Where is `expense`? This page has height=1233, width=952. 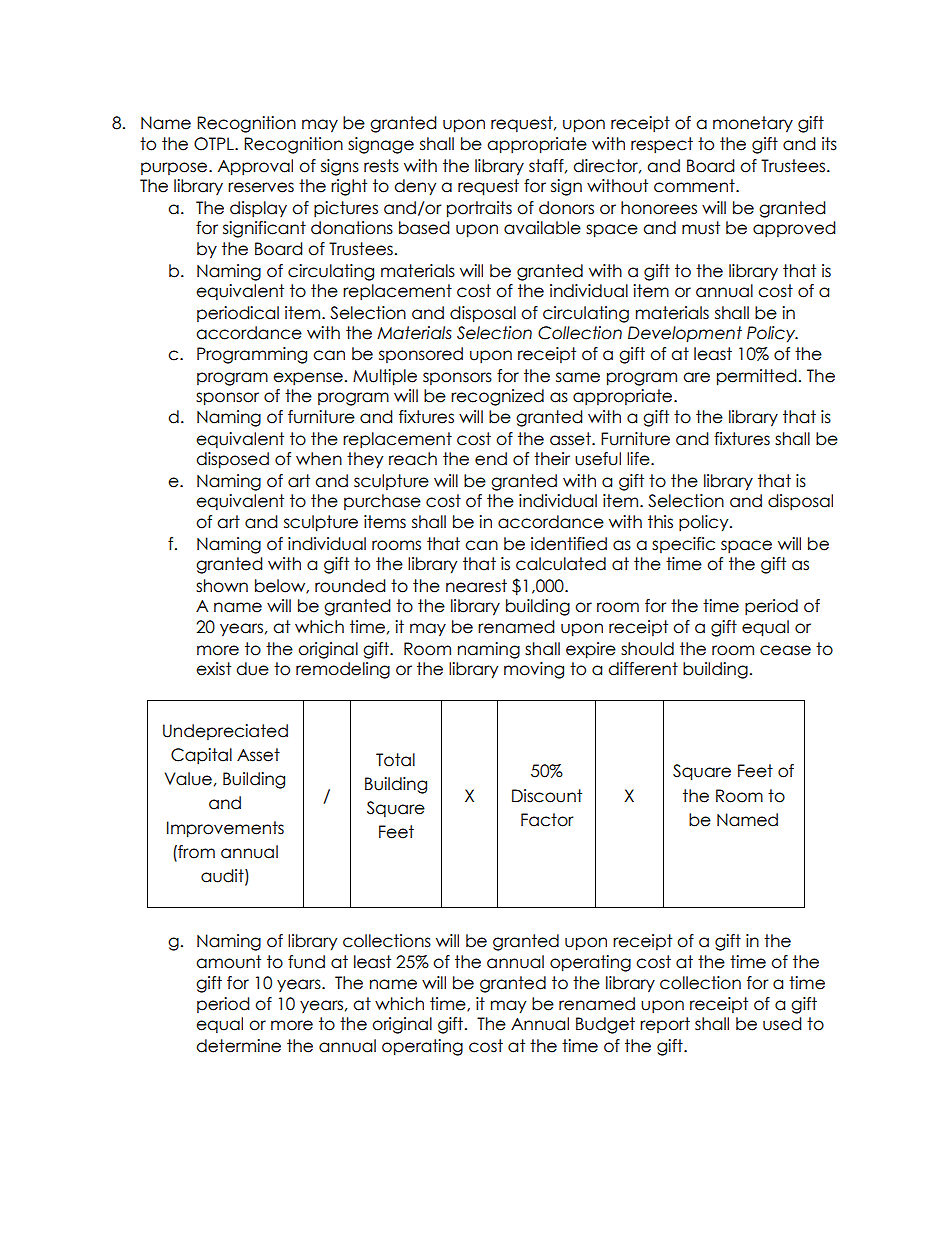 expense is located at coordinates (308, 379).
